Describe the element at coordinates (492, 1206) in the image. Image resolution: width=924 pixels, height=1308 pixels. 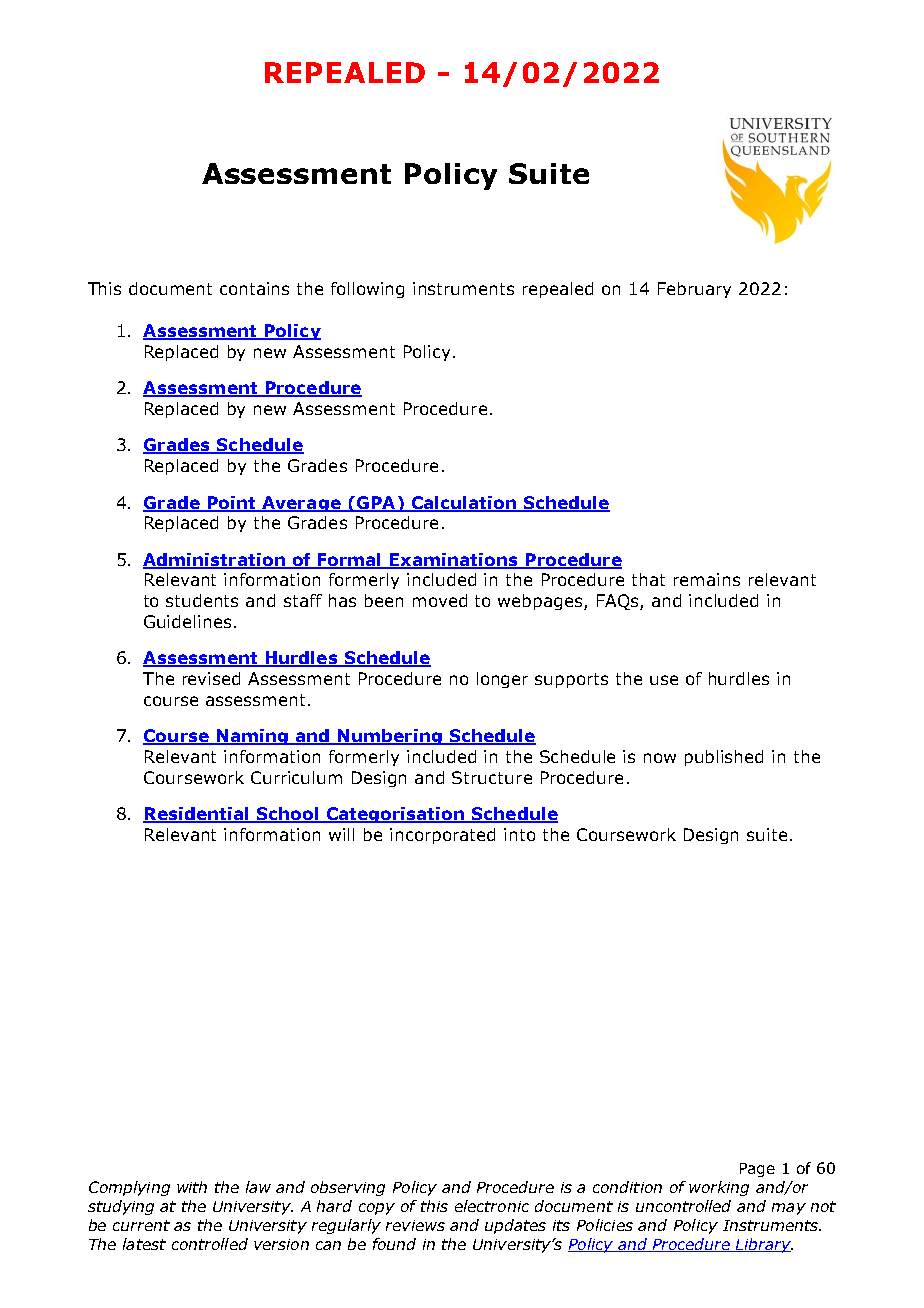
I see `electronic` at that location.
